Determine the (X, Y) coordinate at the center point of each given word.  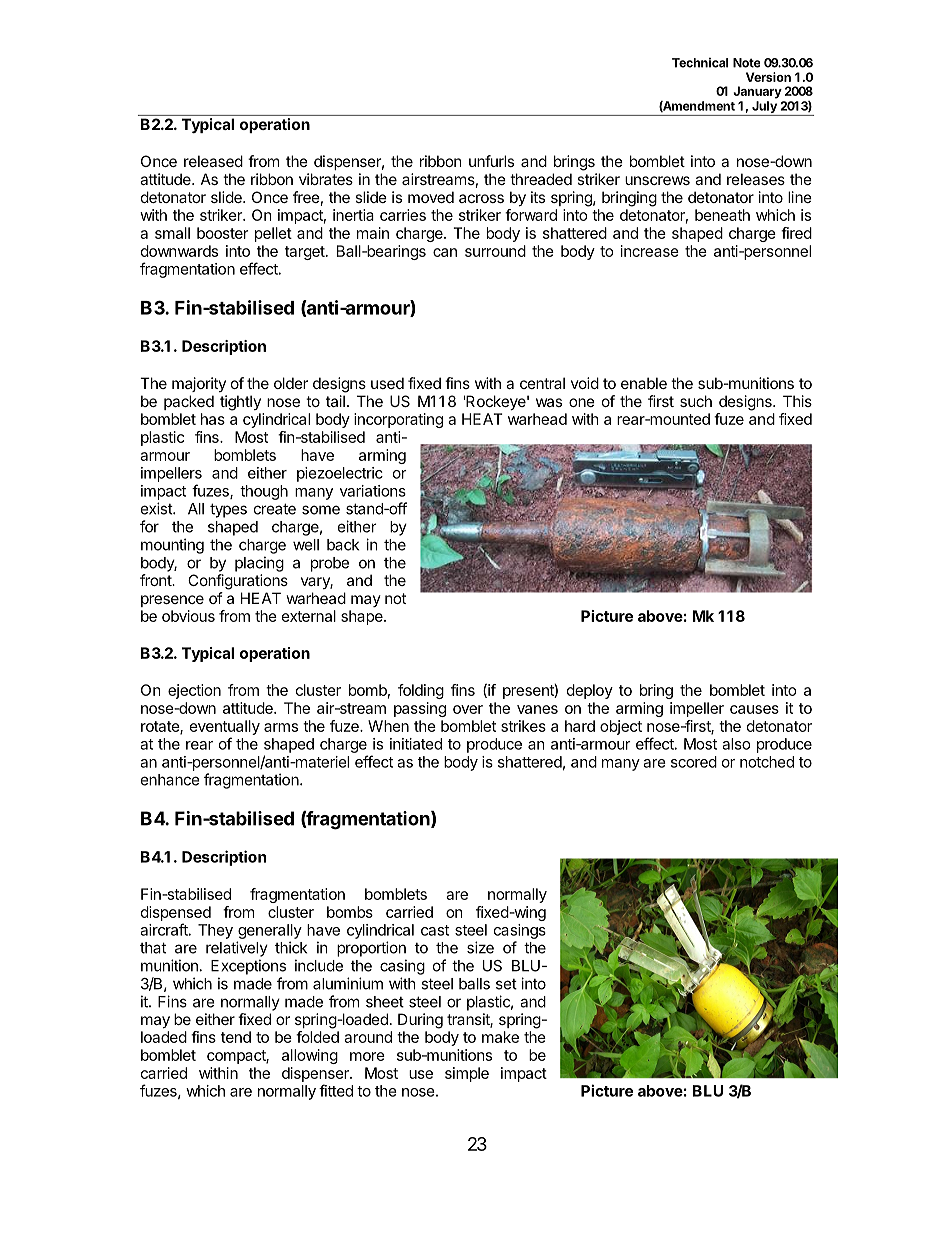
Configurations (238, 582)
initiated (416, 744)
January (757, 92)
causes (754, 709)
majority (199, 384)
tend (236, 1037)
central (542, 383)
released (213, 161)
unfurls (491, 161)
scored (694, 762)
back (343, 545)
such (696, 401)
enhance (170, 780)
